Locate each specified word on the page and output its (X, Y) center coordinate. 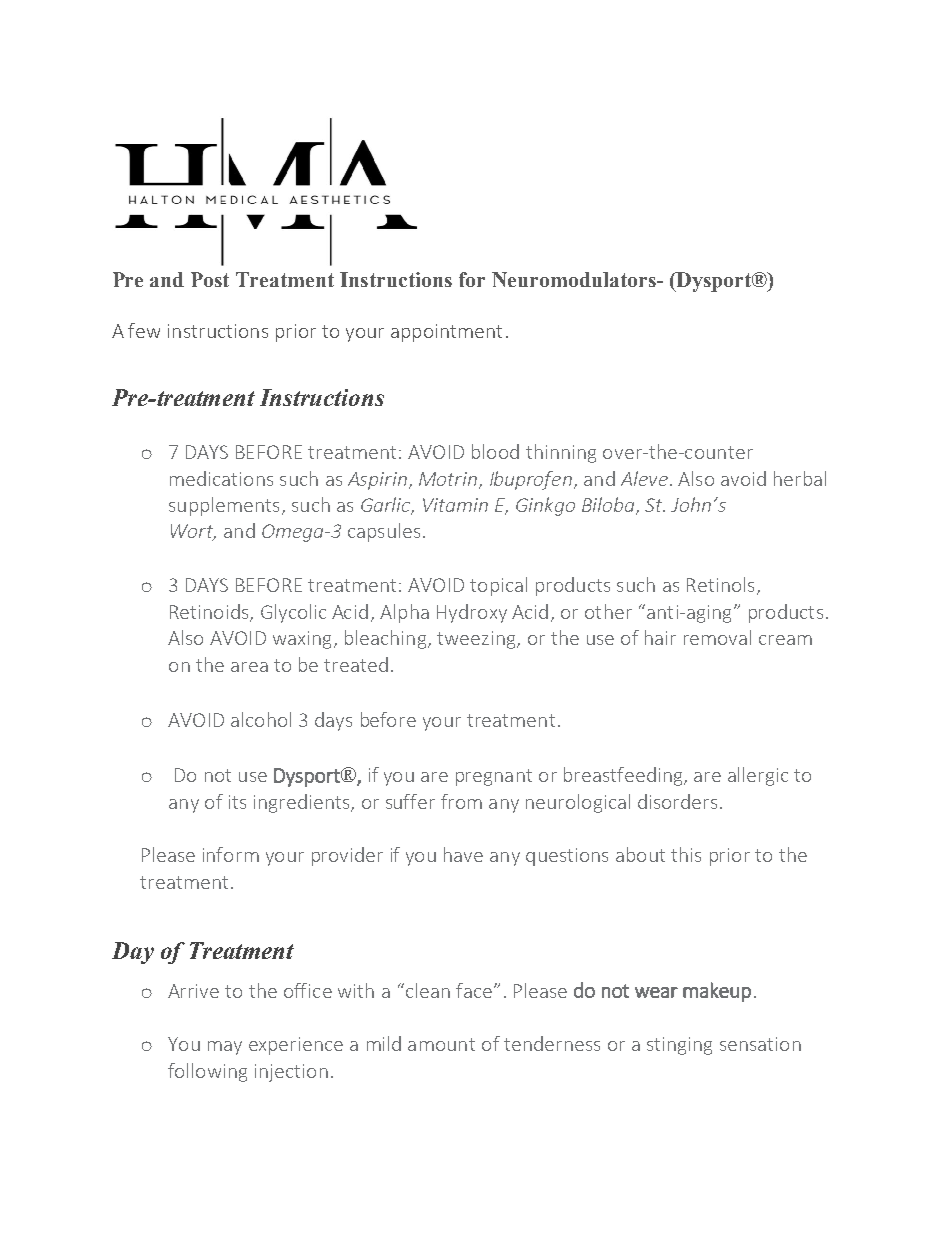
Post (210, 279)
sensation (760, 1044)
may (225, 1048)
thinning (561, 453)
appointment (446, 333)
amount (441, 1044)
